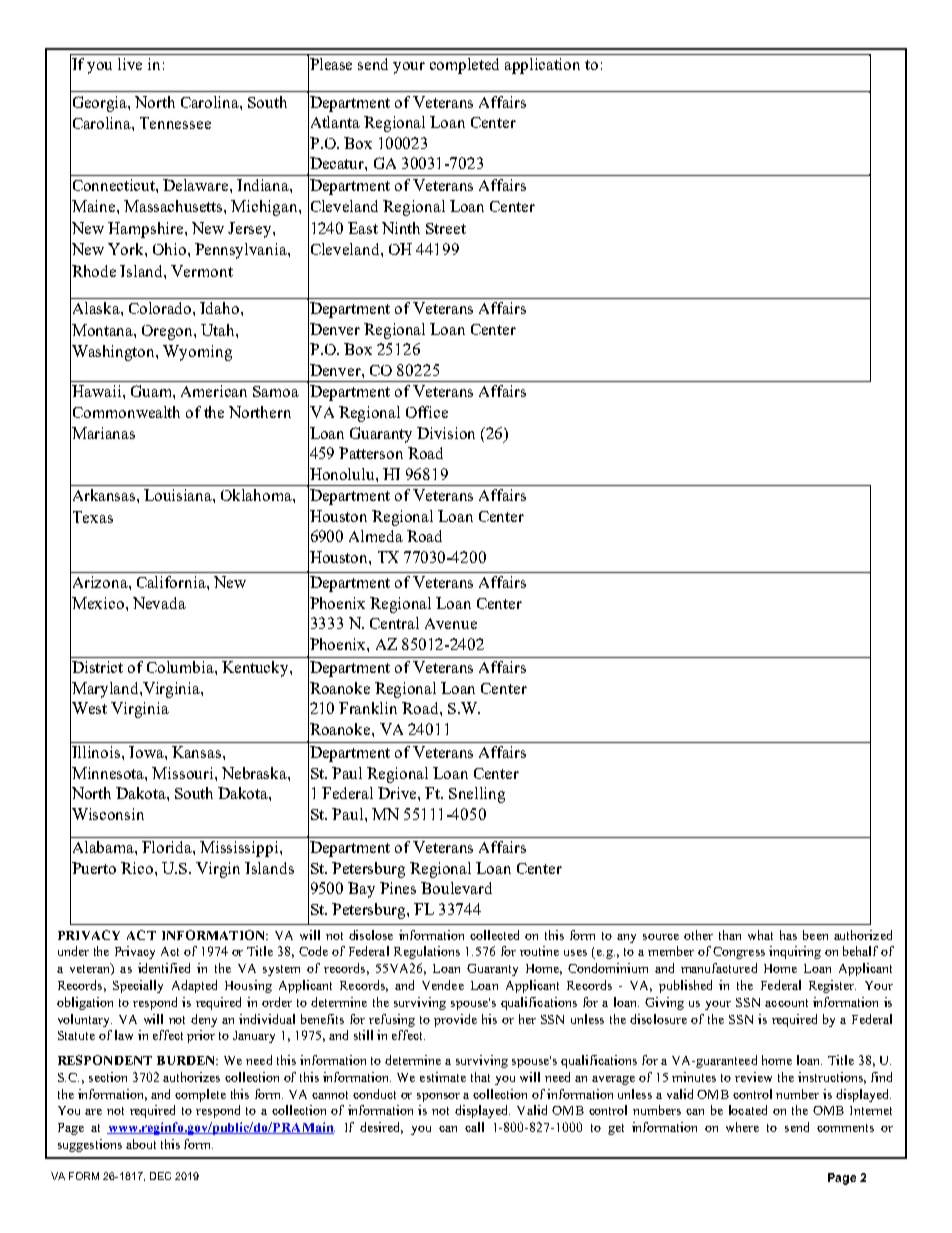 The width and height of the screenshot is (952, 1233). Describe the element at coordinates (542, 66) in the screenshot. I see `application` at that location.
